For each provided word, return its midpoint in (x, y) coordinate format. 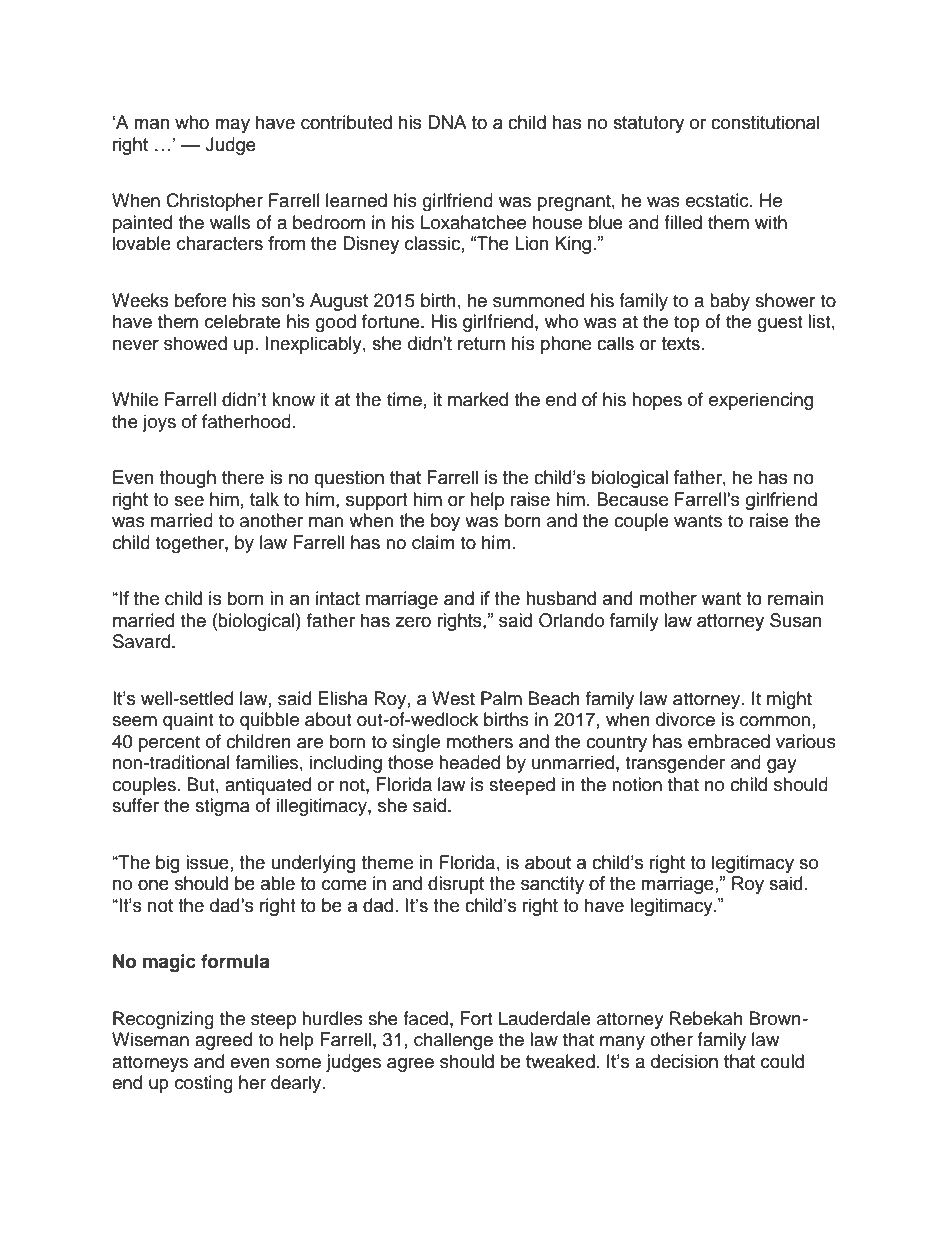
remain (796, 598)
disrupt (456, 885)
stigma (222, 807)
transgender (675, 764)
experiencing (761, 401)
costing (204, 1084)
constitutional (765, 122)
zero (413, 622)
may (232, 125)
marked (478, 399)
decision (684, 1061)
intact (338, 598)
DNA (447, 122)
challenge (453, 1041)
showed (195, 343)
